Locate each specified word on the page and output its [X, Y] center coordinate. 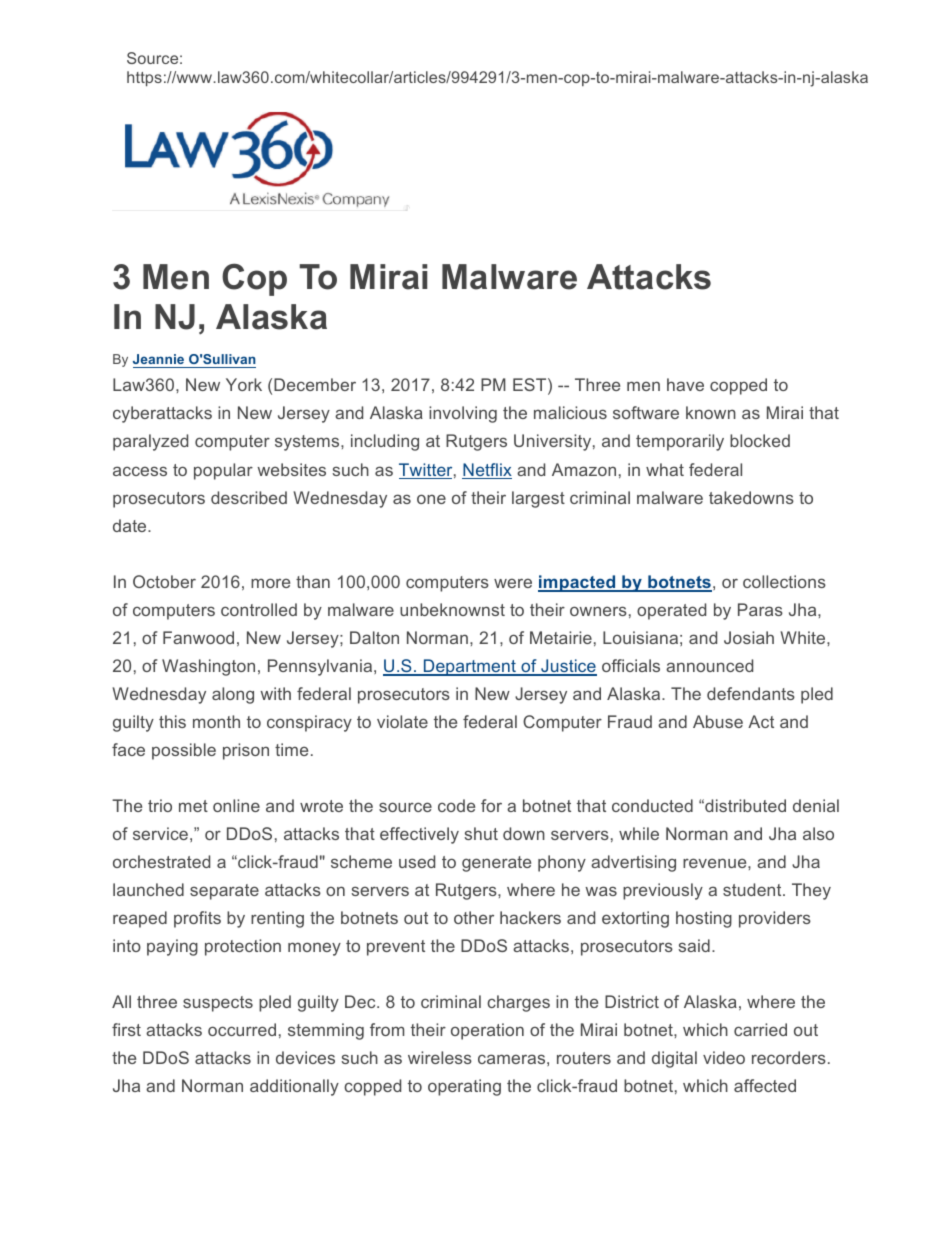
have [685, 384]
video [724, 1057]
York [244, 384]
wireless [440, 1057]
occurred [242, 1029]
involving [463, 414]
